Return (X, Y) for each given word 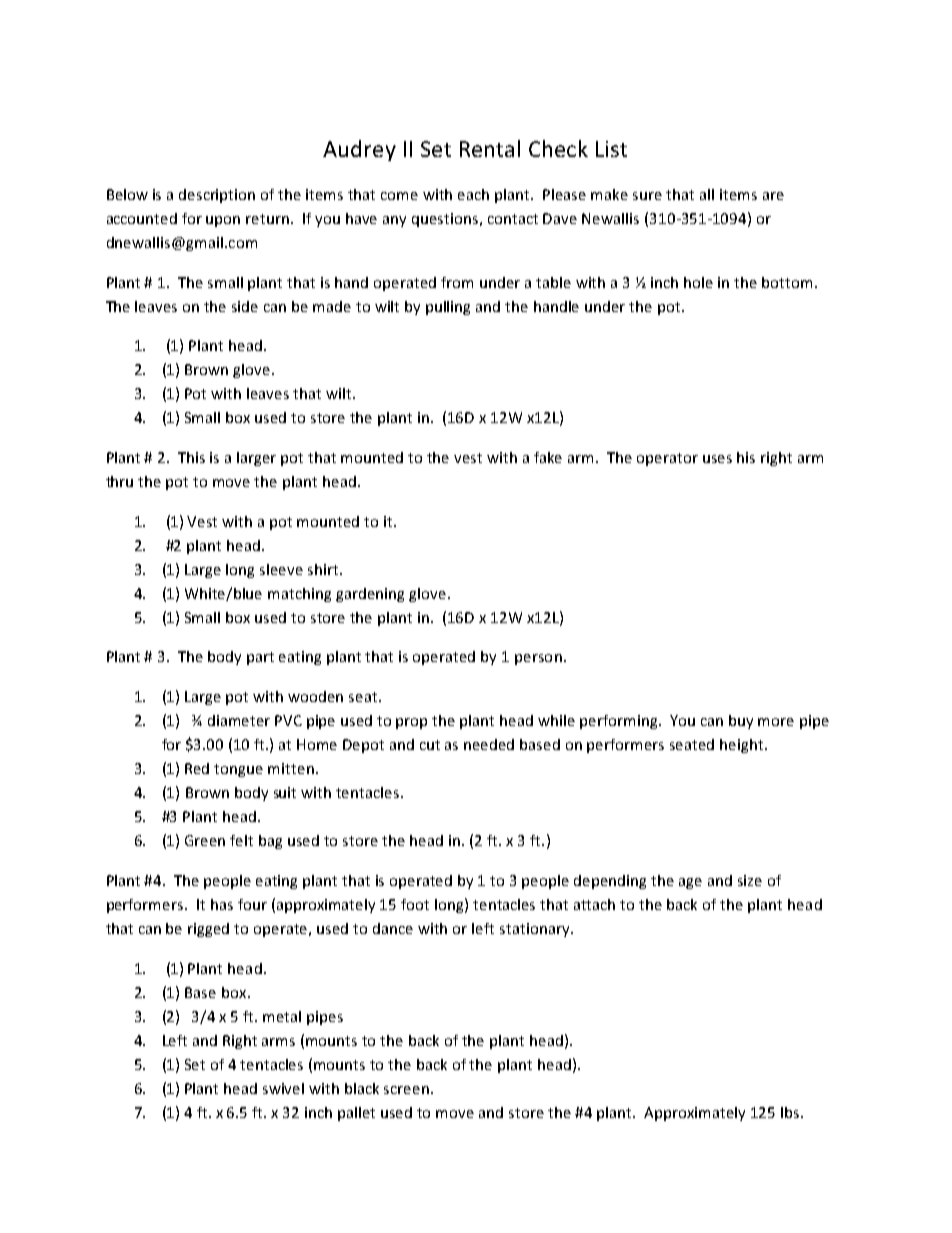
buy (741, 722)
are (773, 196)
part (260, 658)
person (538, 659)
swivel (283, 1088)
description (217, 196)
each (473, 194)
